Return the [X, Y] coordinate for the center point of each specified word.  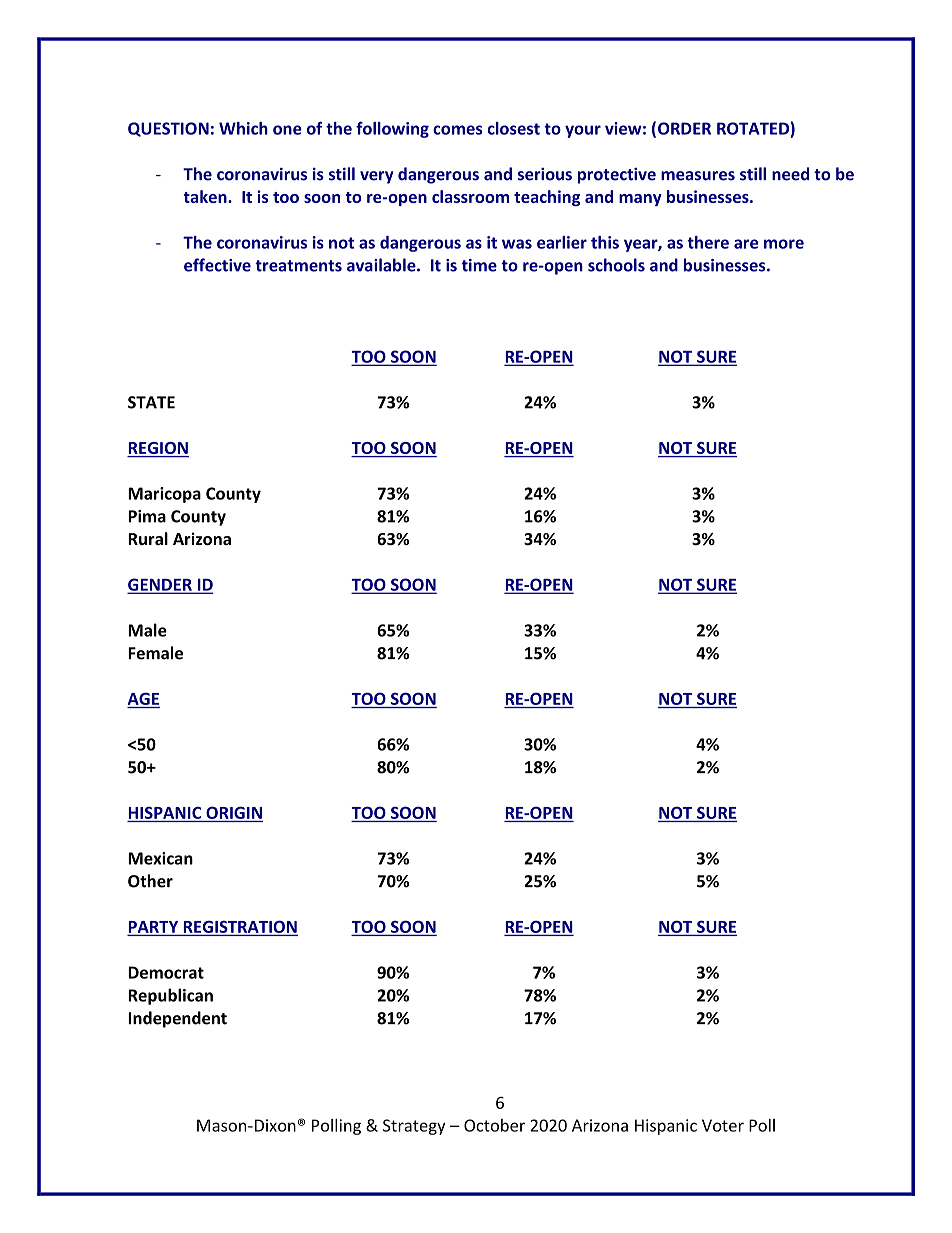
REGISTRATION [239, 927]
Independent [177, 1019]
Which [243, 128]
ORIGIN [234, 812]
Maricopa [164, 495]
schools [616, 265]
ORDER [684, 128]
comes [457, 130]
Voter [723, 1125]
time [479, 265]
